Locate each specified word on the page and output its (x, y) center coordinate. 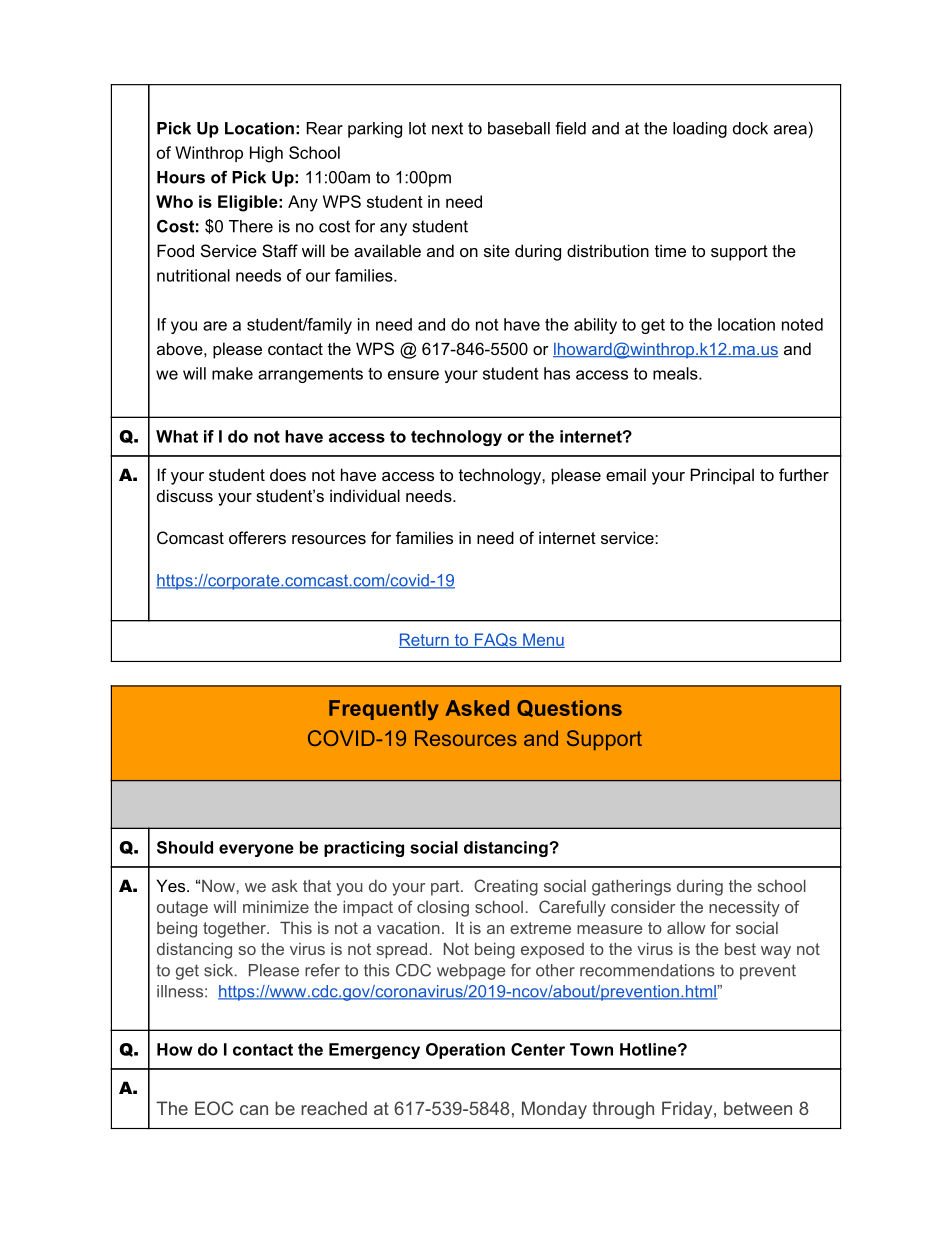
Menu (543, 640)
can (254, 1110)
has (557, 373)
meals (676, 373)
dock (750, 128)
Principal (722, 476)
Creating (506, 887)
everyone (256, 850)
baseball (519, 128)
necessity (744, 908)
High (266, 154)
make (232, 373)
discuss (185, 495)
